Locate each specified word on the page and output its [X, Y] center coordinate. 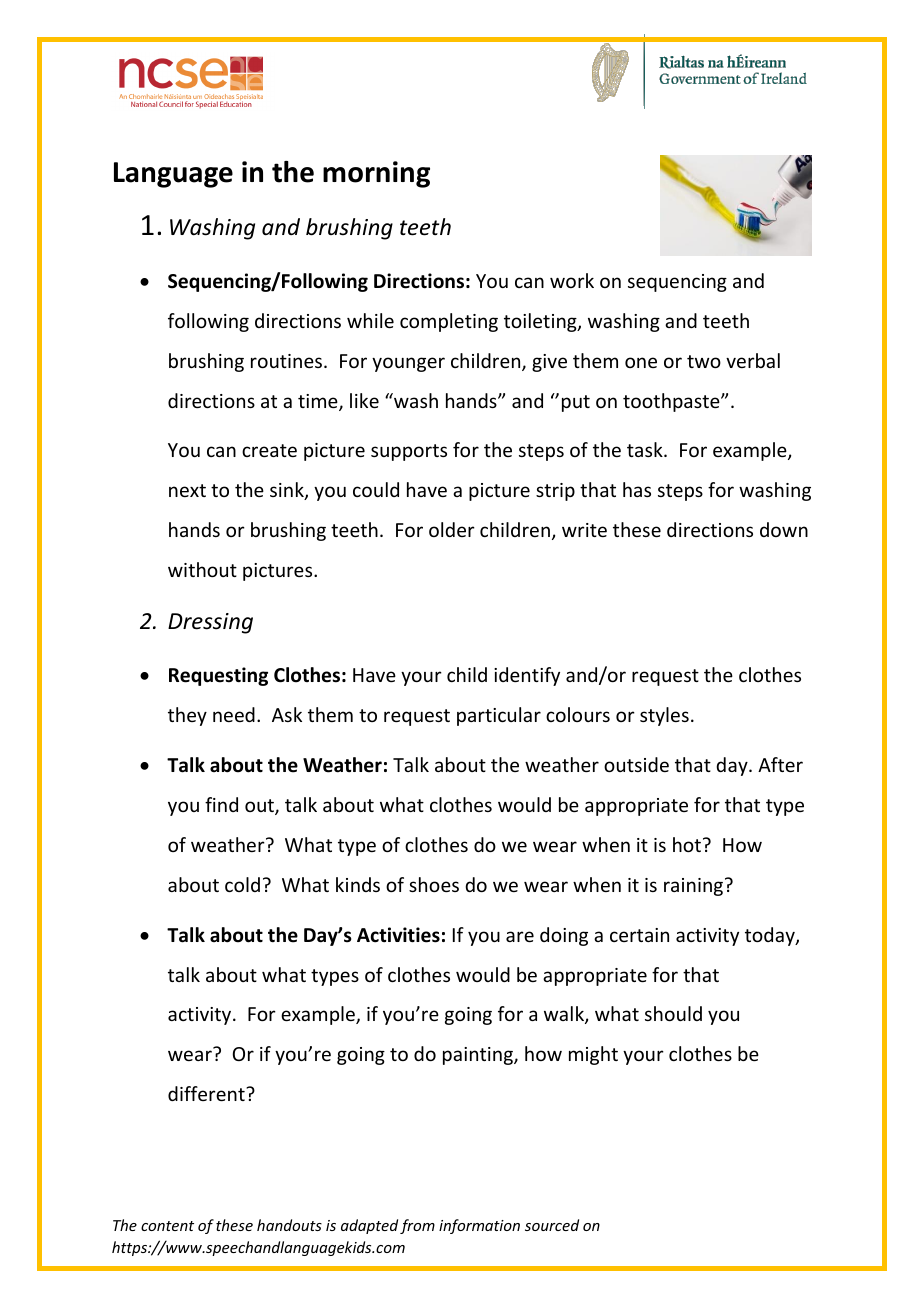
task [646, 449]
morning [376, 174]
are [520, 936]
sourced [552, 1225]
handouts [289, 1225]
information [479, 1226]
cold [242, 884]
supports [409, 452]
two [704, 361]
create [269, 450]
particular [499, 716]
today [771, 936]
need [234, 714]
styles [664, 716]
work [572, 280]
